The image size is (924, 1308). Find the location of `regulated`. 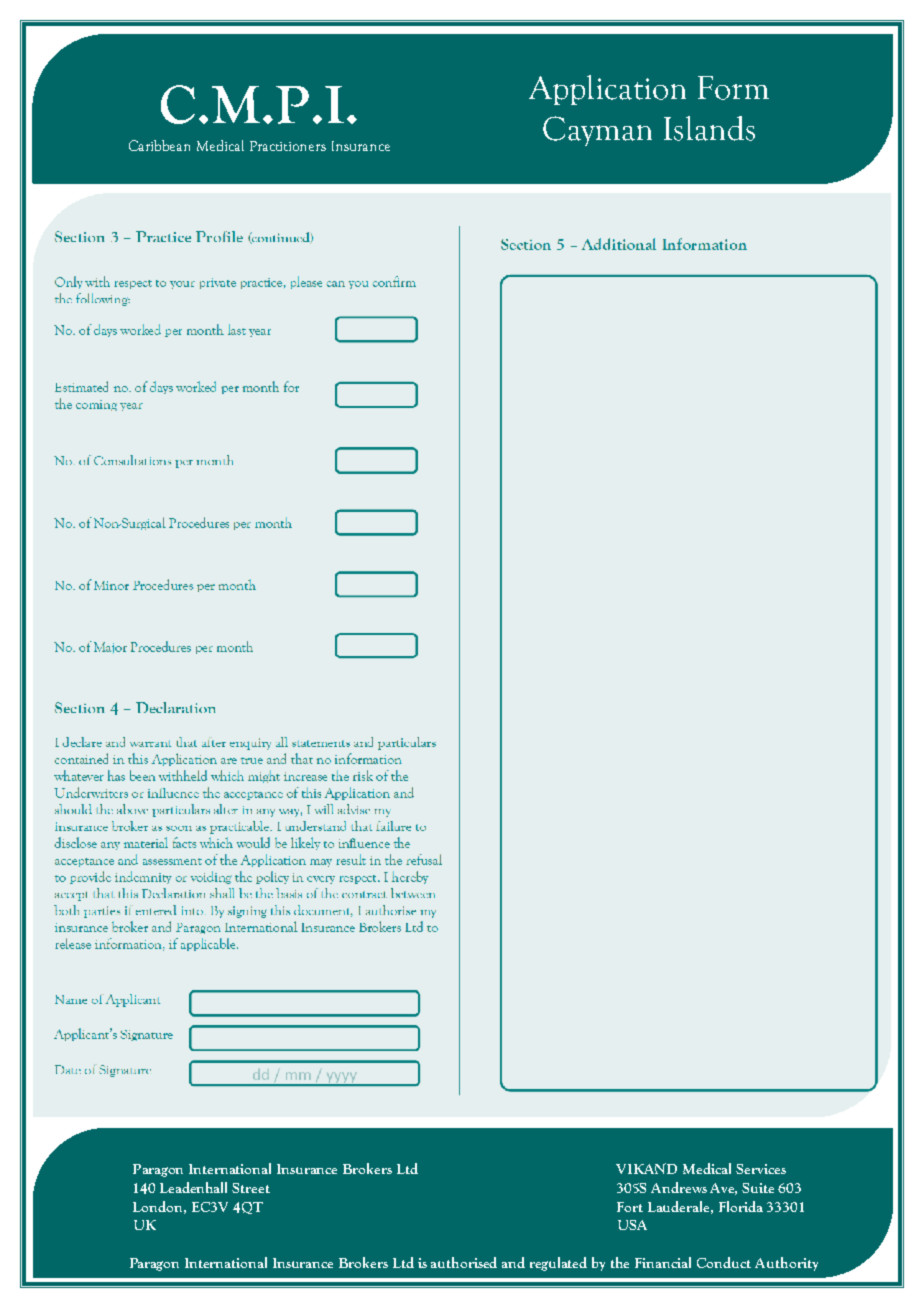

regulated is located at coordinates (558, 1264).
